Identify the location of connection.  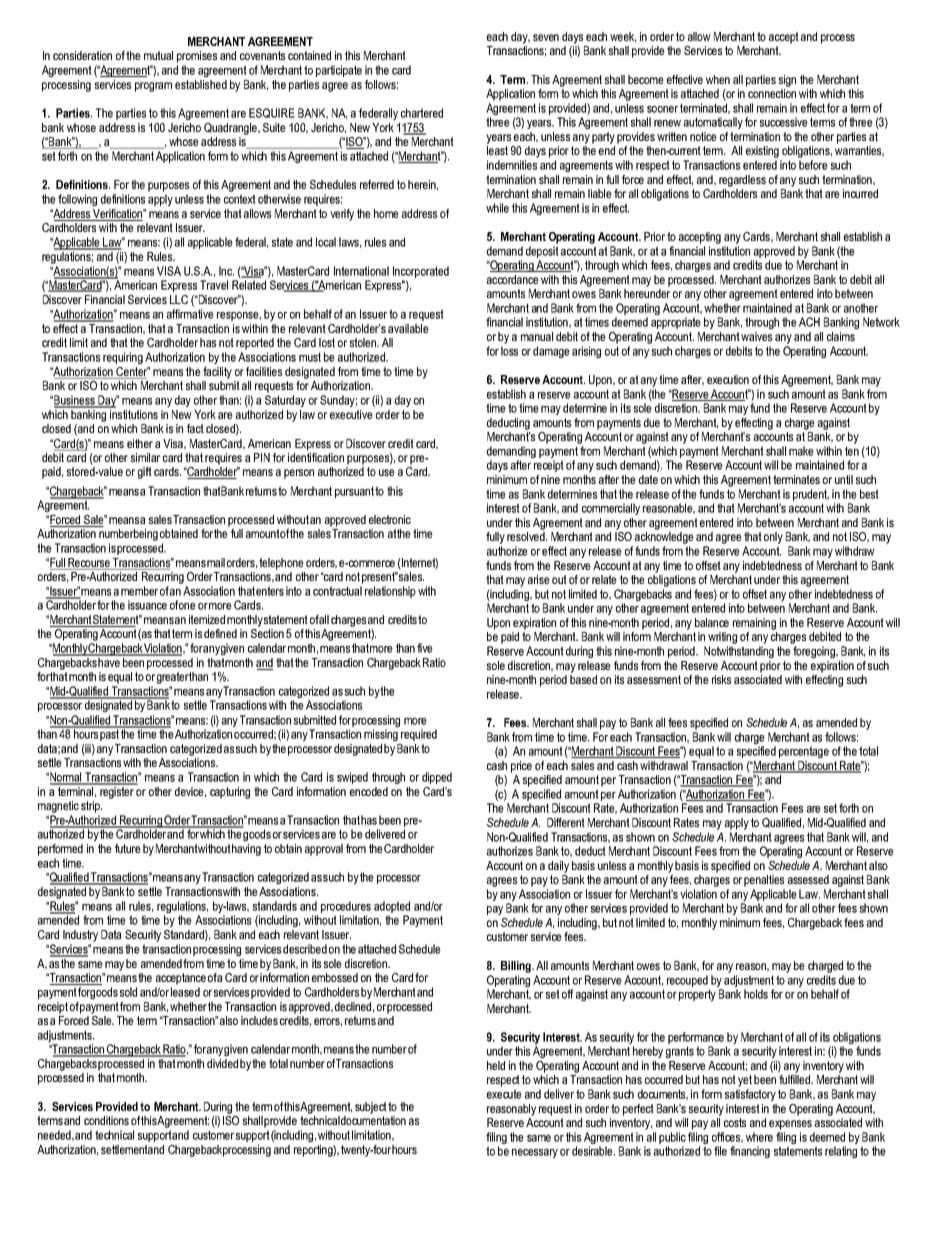
(772, 93).
